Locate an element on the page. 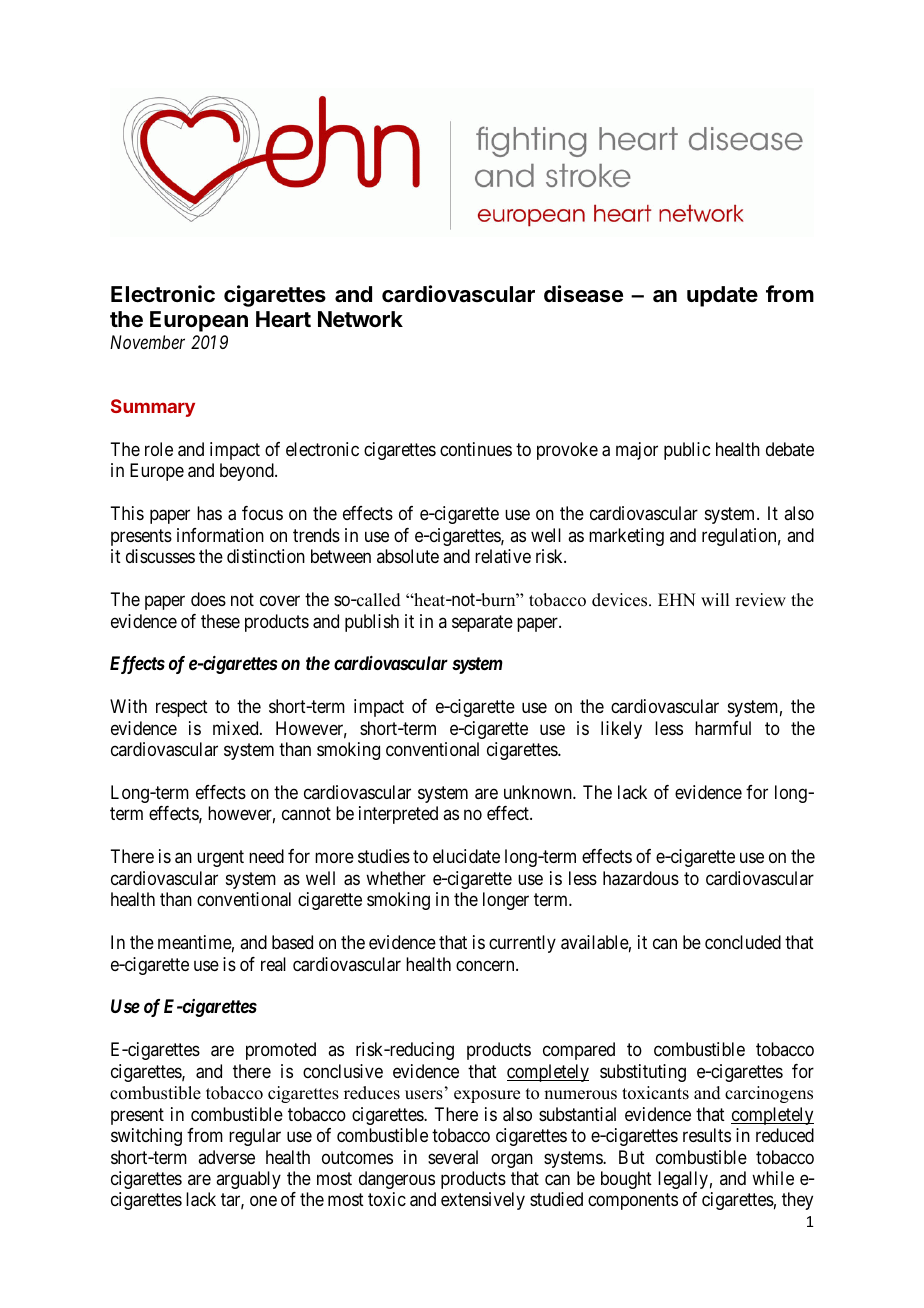 This image has width=924, height=1308. several is located at coordinates (453, 1157).
